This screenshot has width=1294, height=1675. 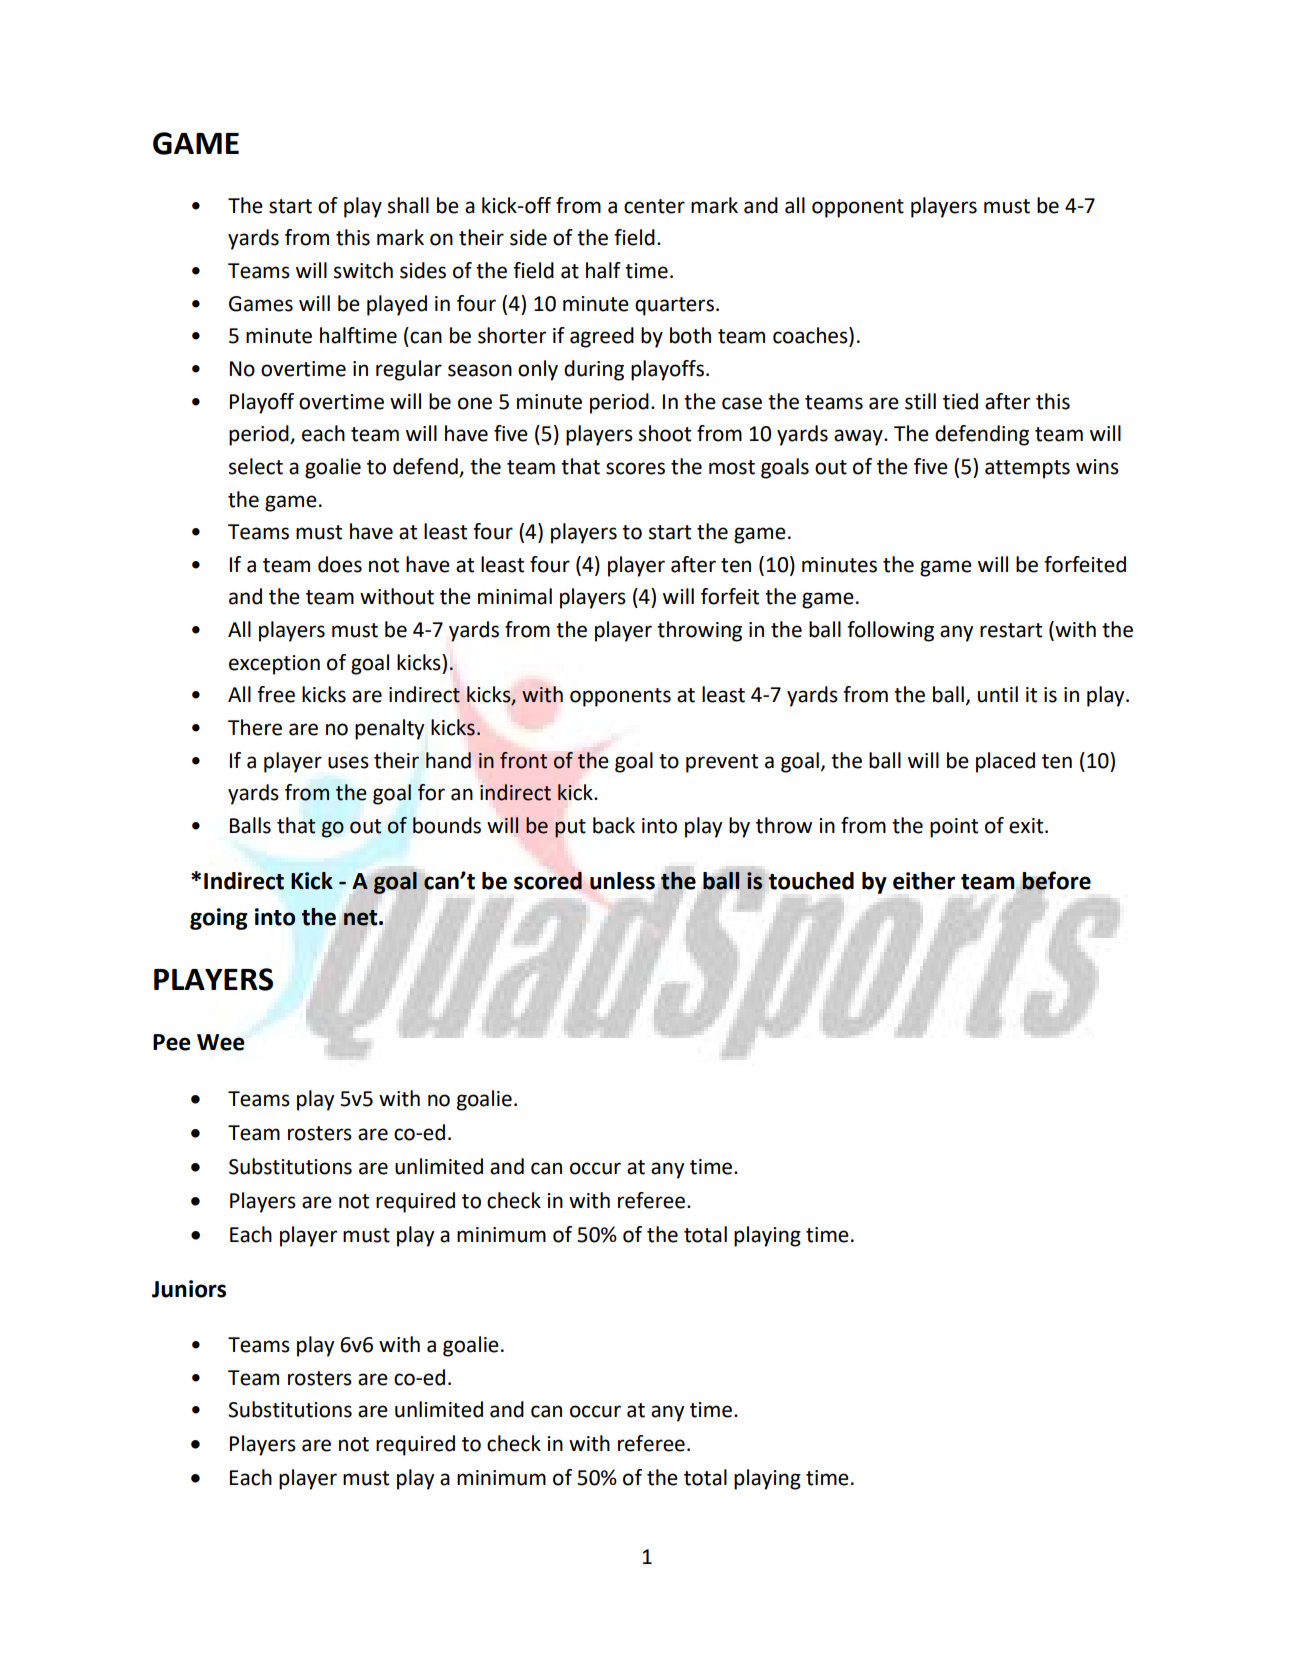 I want to click on Juniors, so click(x=189, y=1289).
